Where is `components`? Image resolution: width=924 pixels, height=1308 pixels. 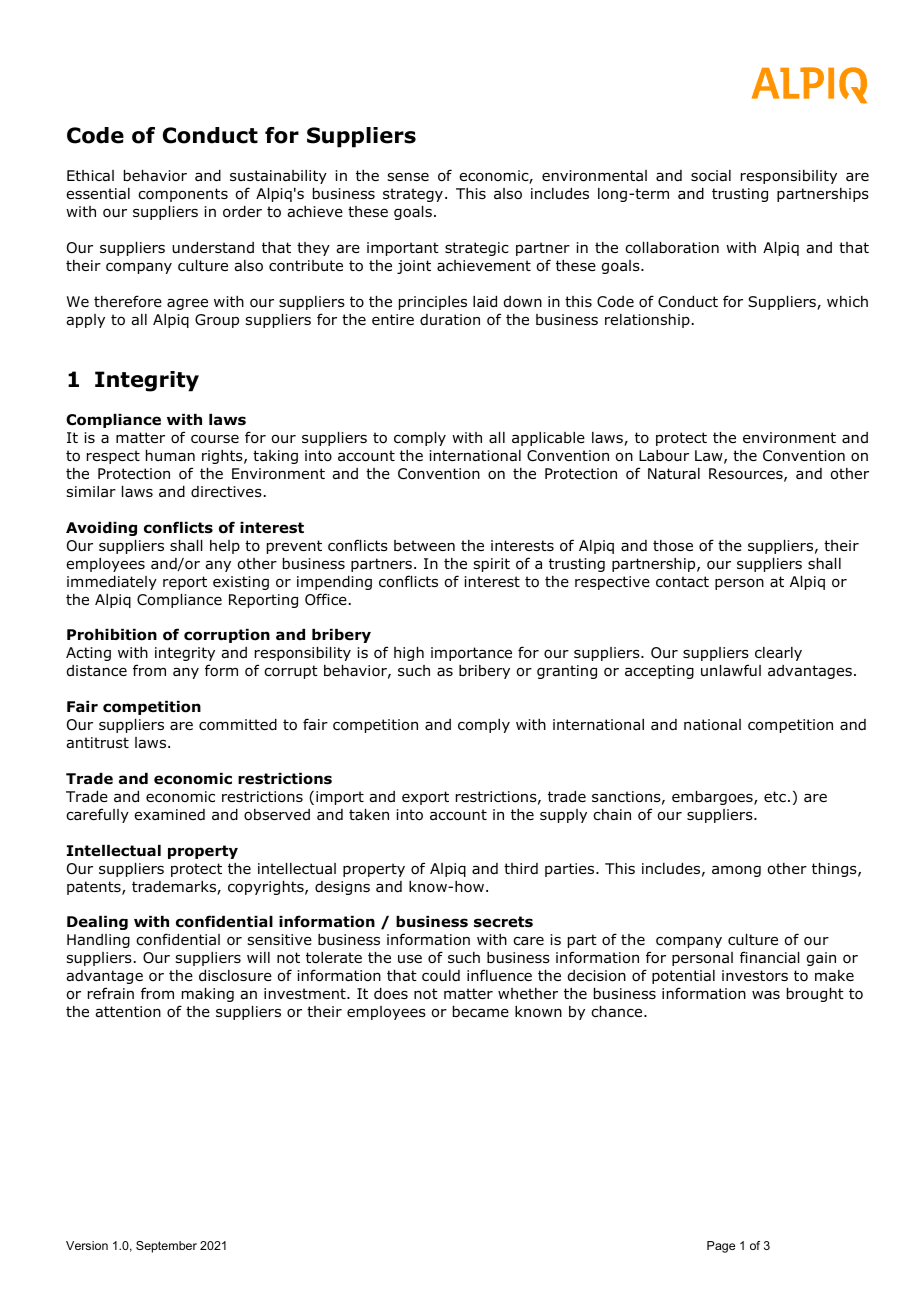
components is located at coordinates (183, 195).
